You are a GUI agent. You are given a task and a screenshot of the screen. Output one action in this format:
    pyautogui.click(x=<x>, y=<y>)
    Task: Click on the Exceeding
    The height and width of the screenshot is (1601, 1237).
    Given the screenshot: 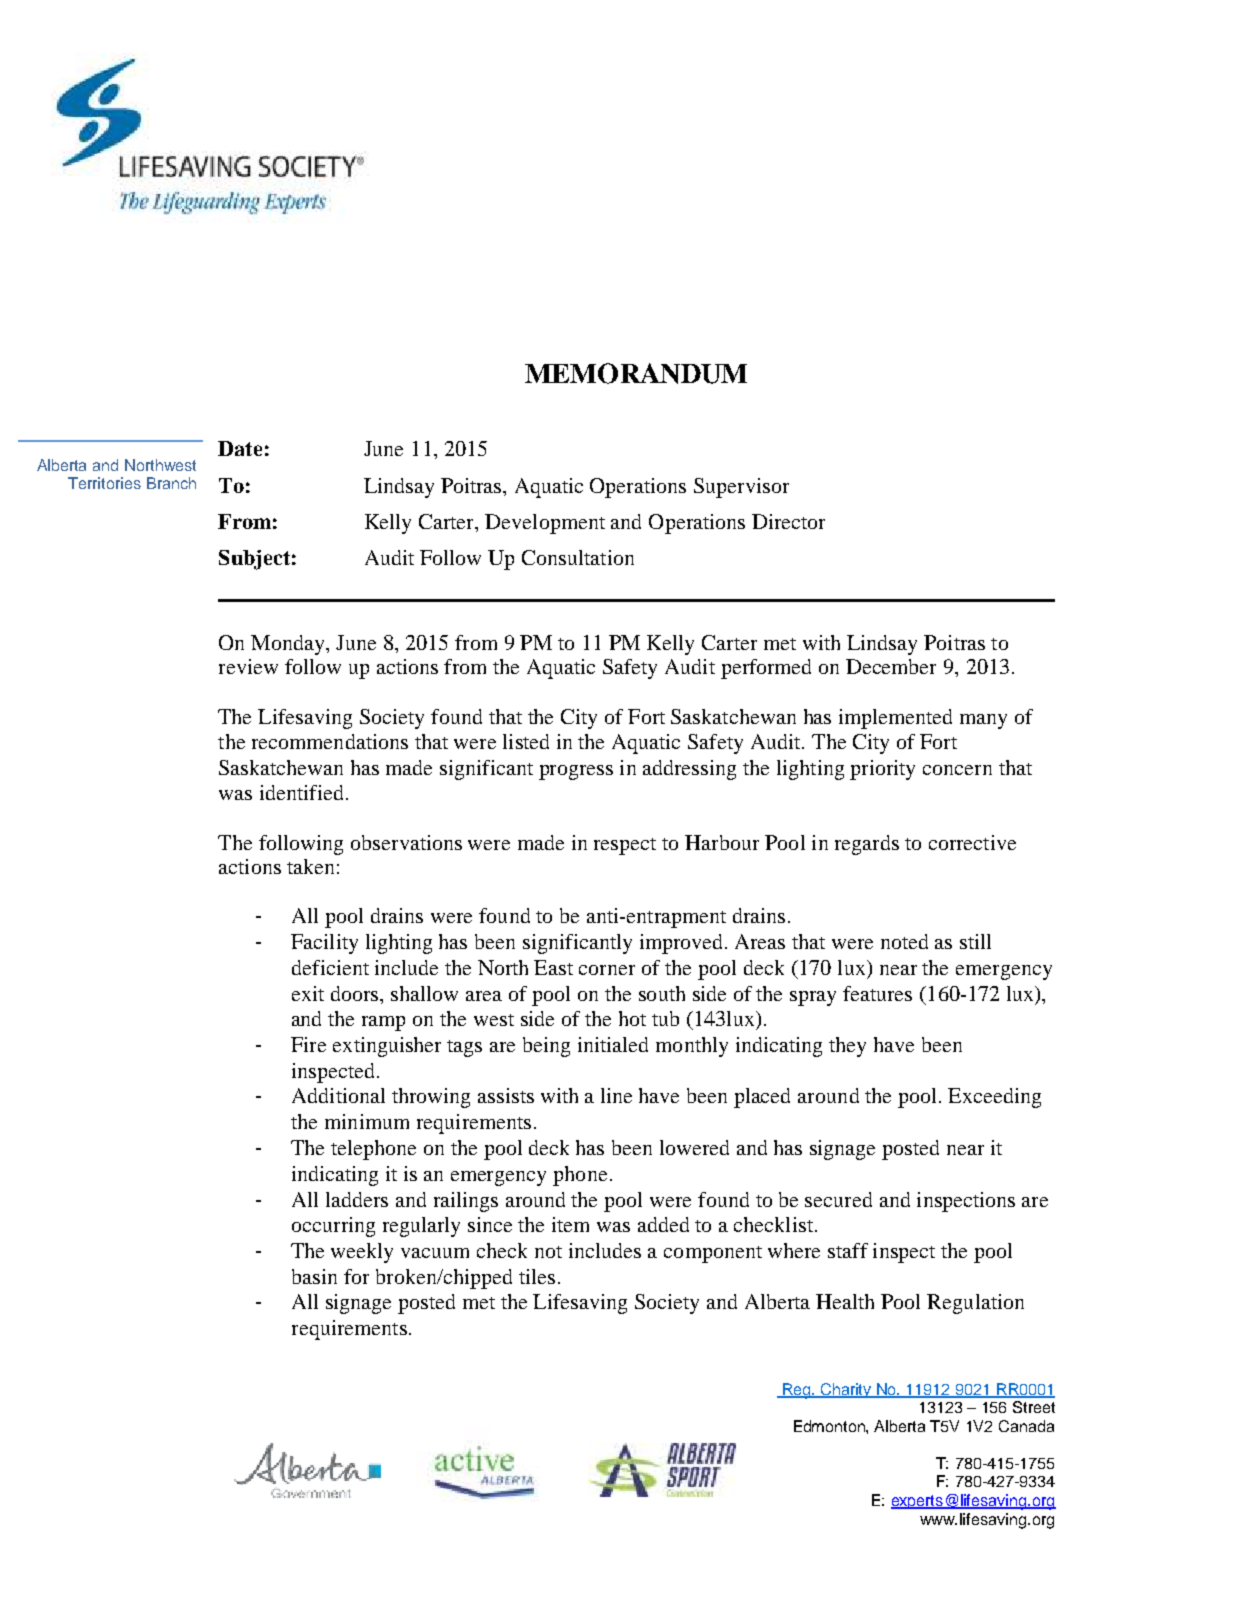 What is the action you would take?
    pyautogui.click(x=994, y=1098)
